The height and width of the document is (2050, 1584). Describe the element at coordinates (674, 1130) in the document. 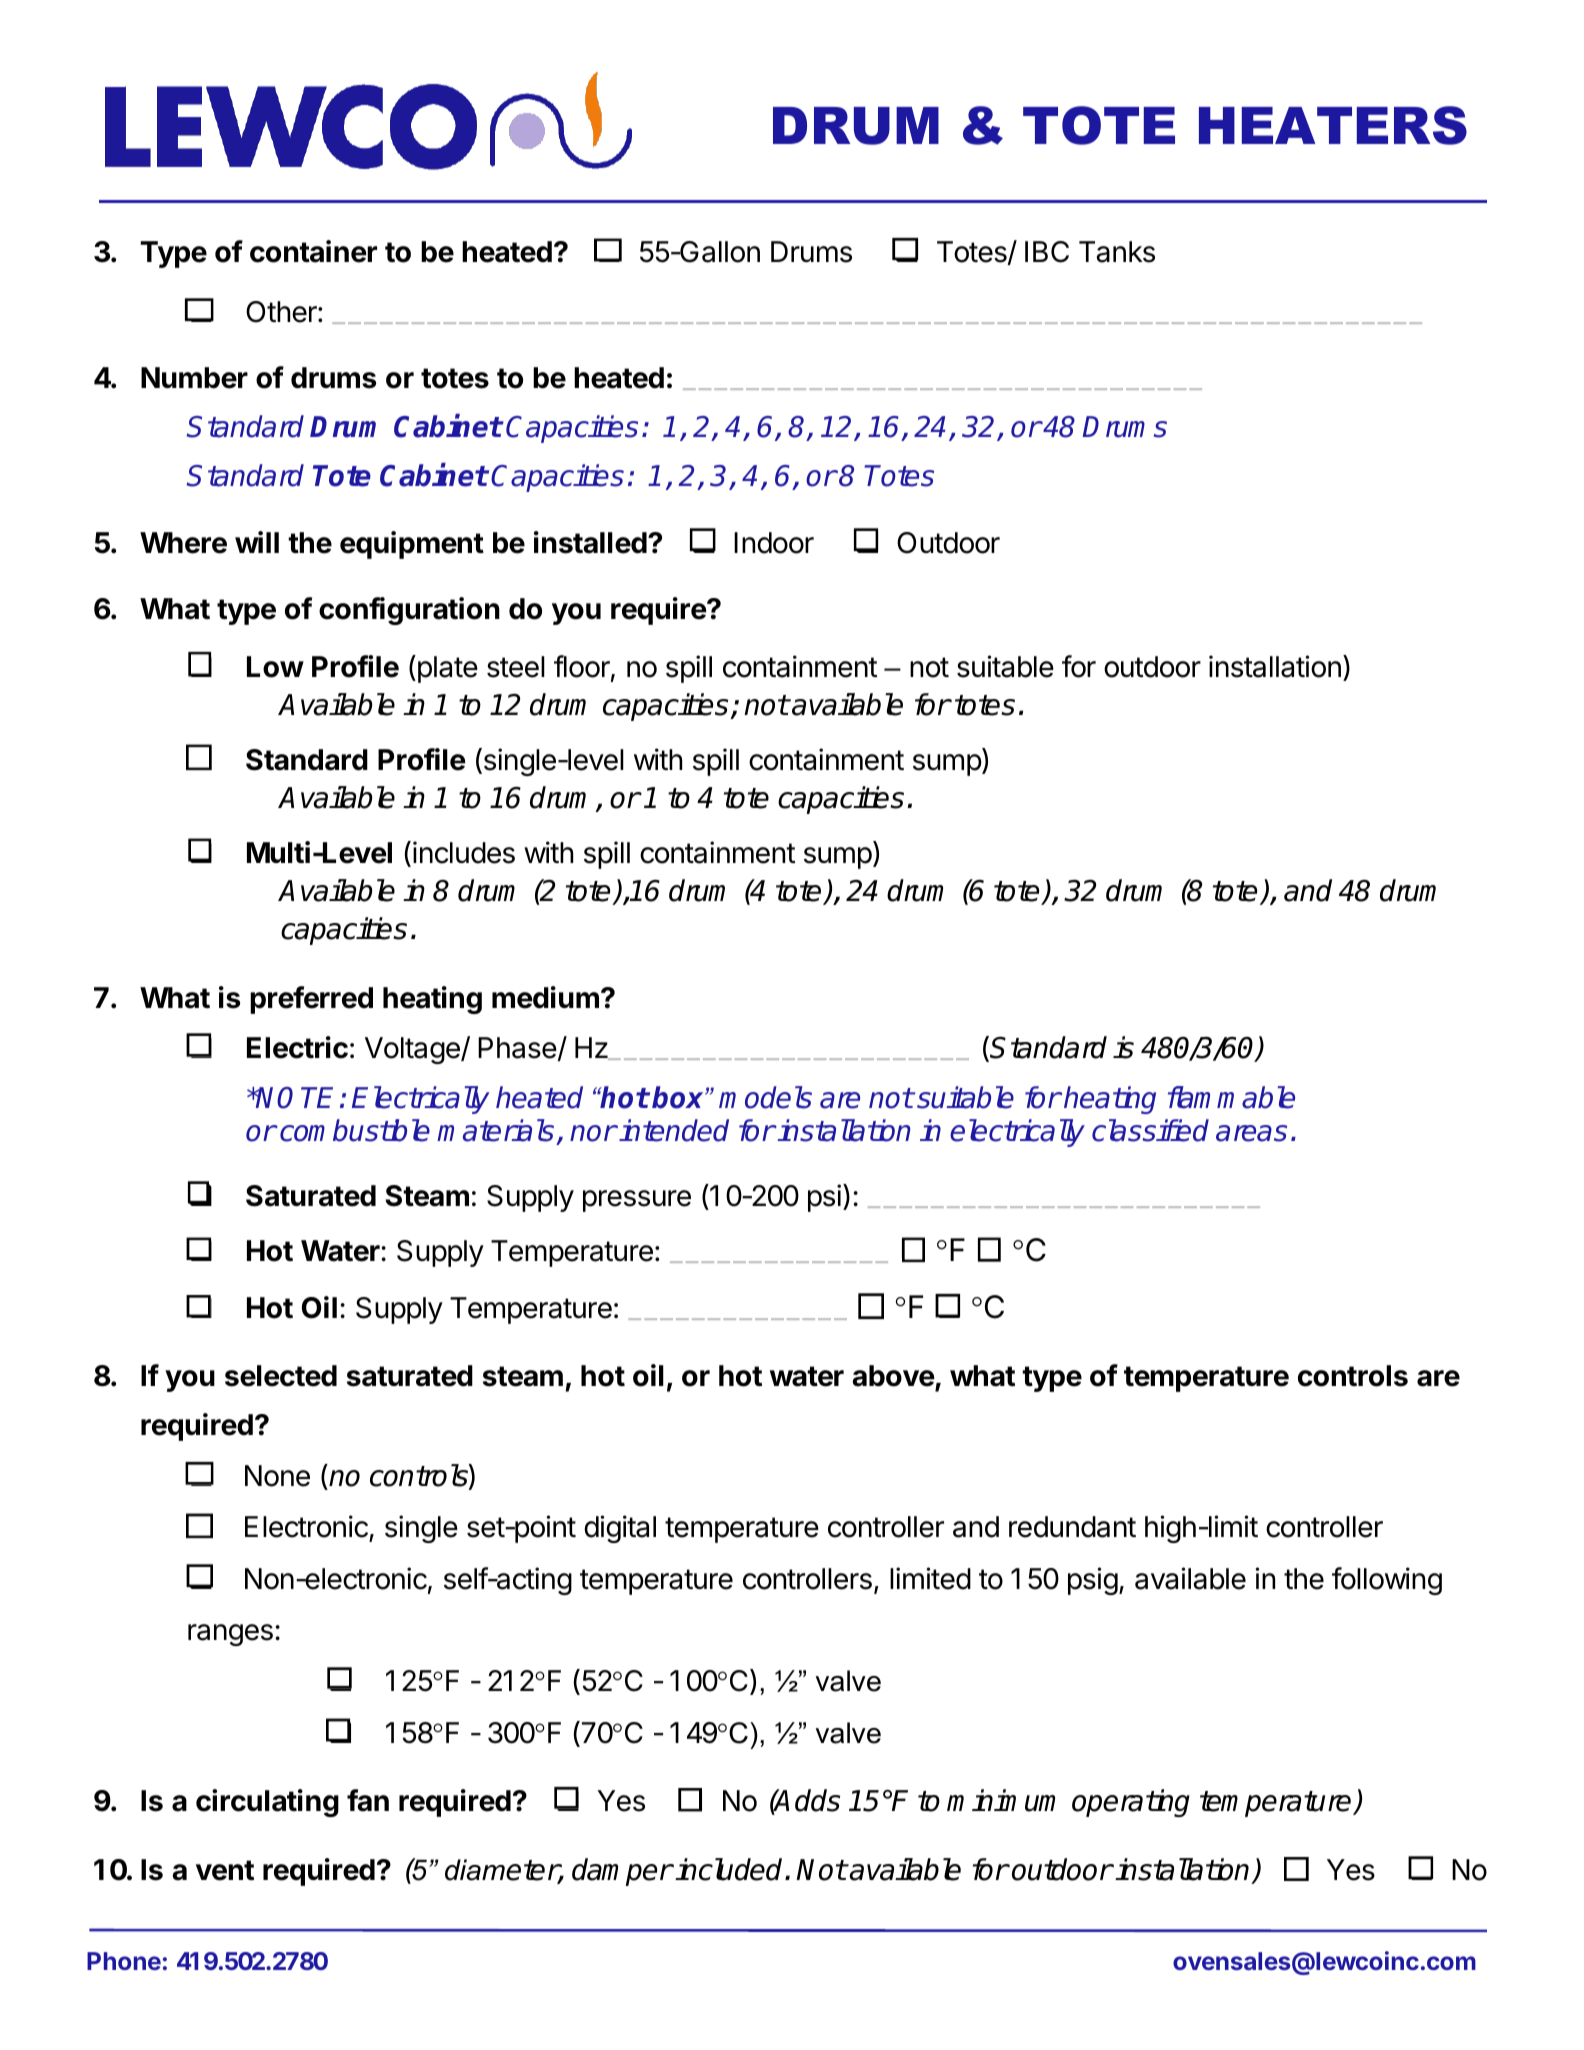

I see `intended` at that location.
